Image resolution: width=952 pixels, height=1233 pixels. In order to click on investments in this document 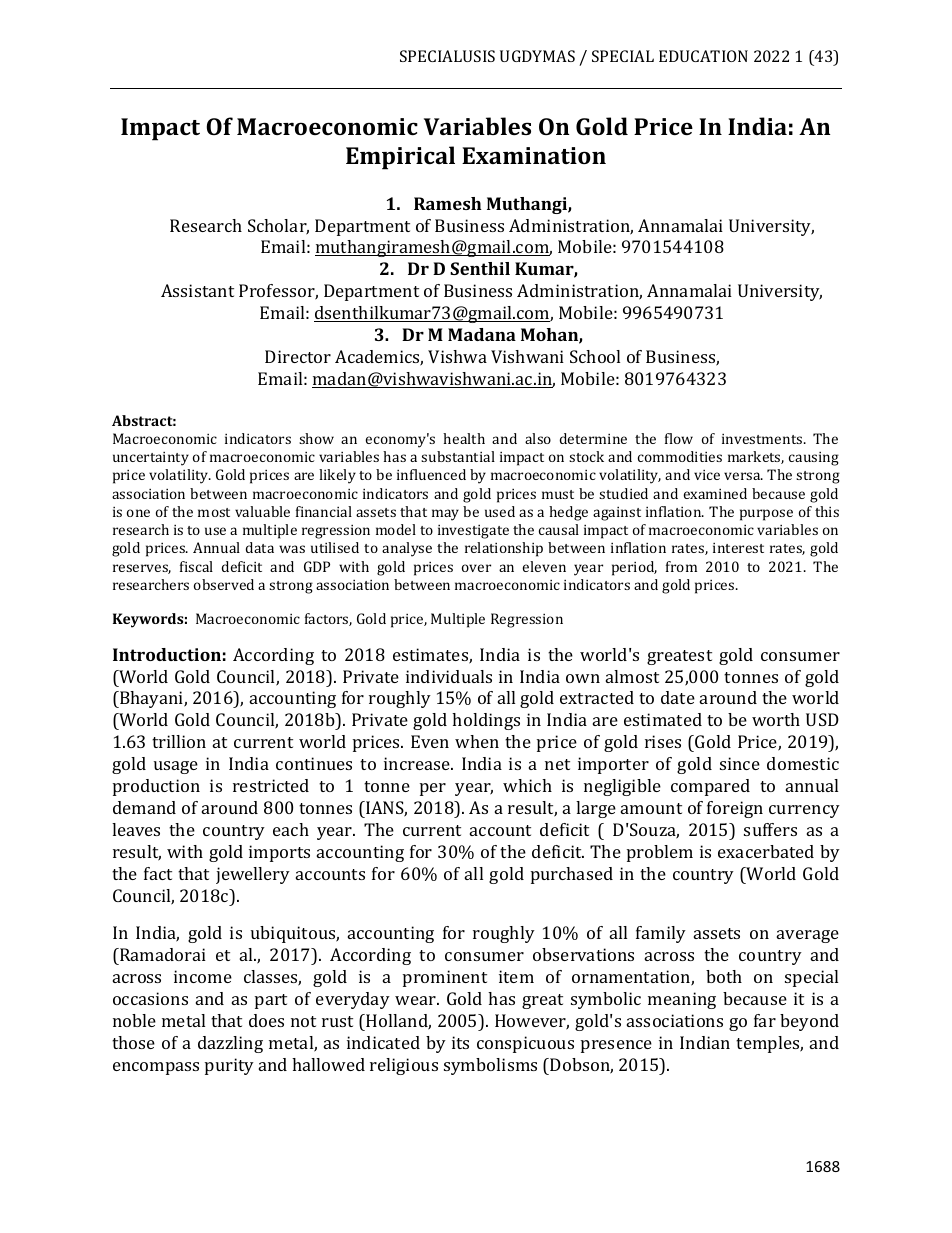, I will do `click(763, 439)`.
